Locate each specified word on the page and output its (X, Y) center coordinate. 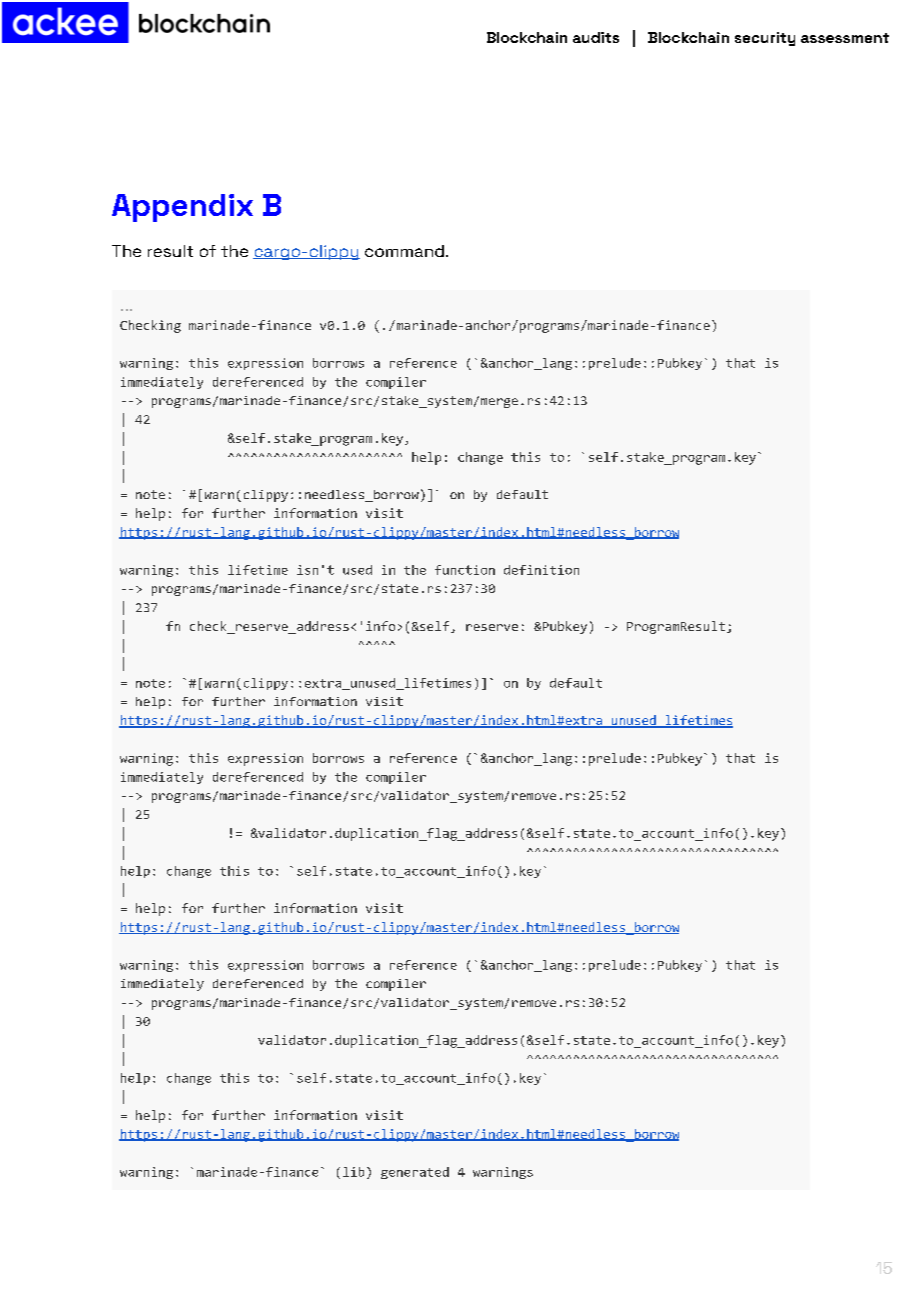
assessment (845, 38)
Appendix (182, 208)
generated (415, 1173)
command (404, 251)
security (765, 39)
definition (541, 570)
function (465, 570)
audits (596, 37)
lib (353, 1172)
